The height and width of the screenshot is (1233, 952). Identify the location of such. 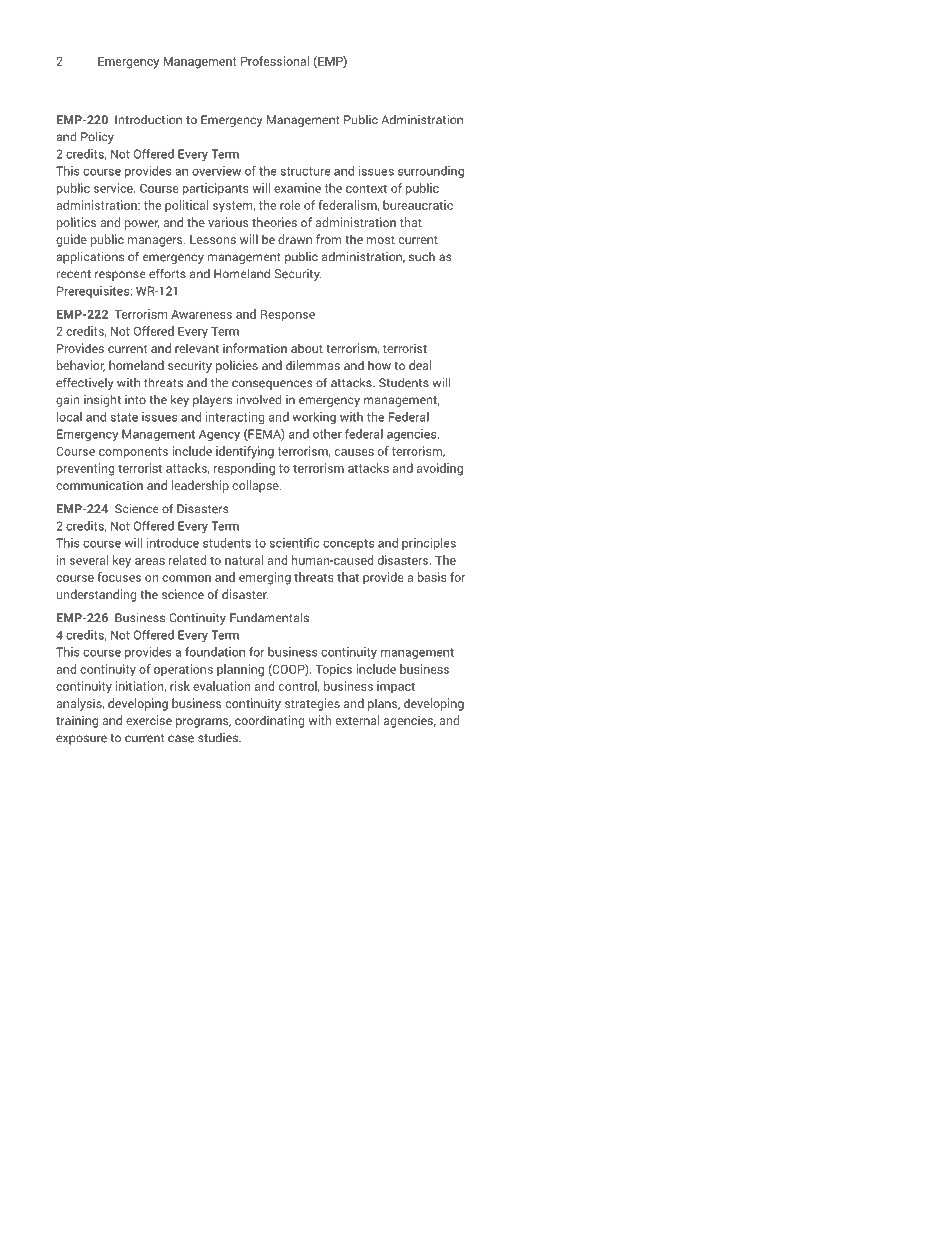
(422, 257).
